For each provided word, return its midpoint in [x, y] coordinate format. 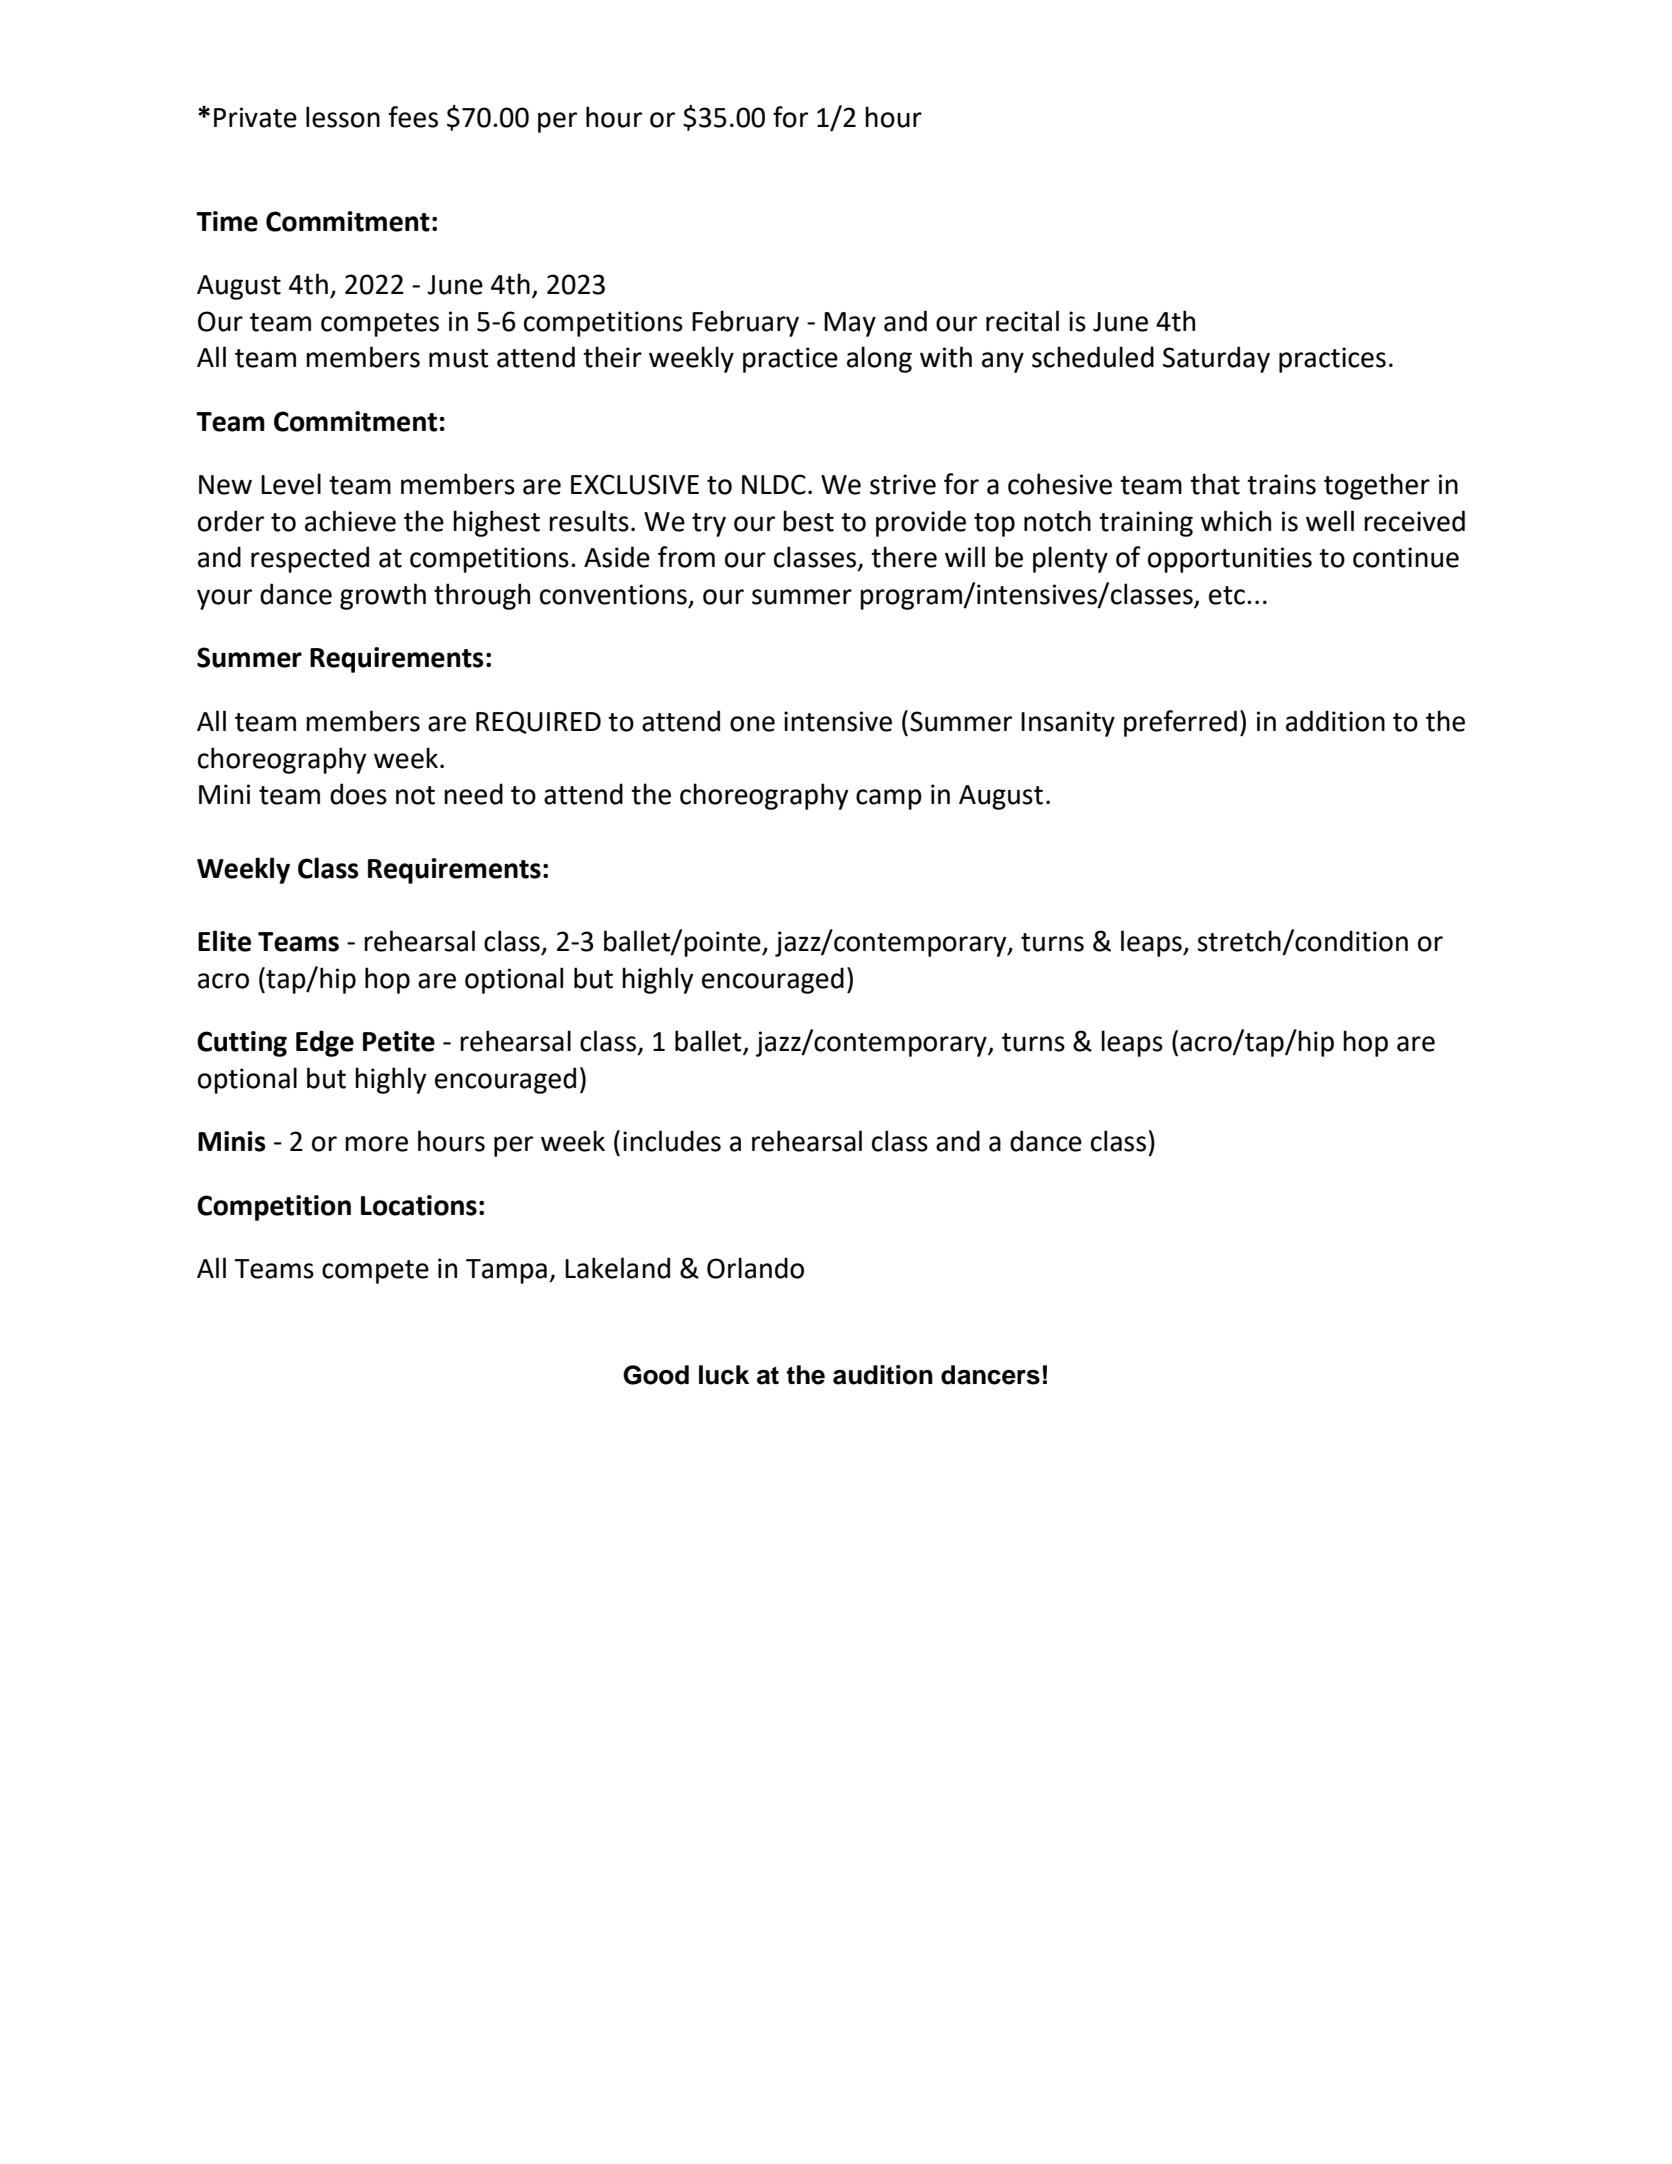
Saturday [1216, 359]
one [752, 724]
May [850, 324]
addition [1335, 721]
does [358, 794]
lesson [343, 117]
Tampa [506, 1271]
